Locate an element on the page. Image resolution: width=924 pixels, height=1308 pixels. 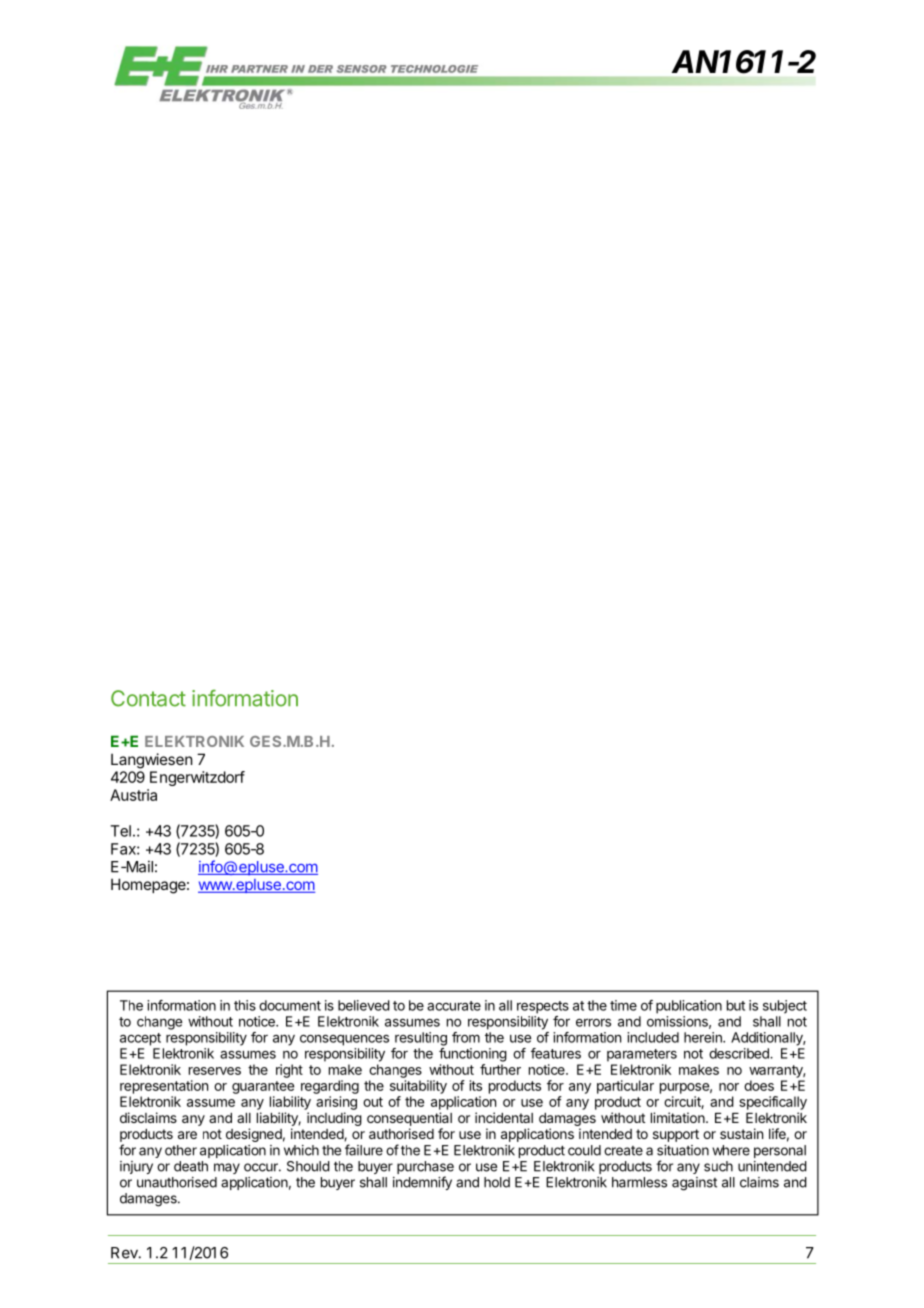
functioning is located at coordinates (473, 1055).
